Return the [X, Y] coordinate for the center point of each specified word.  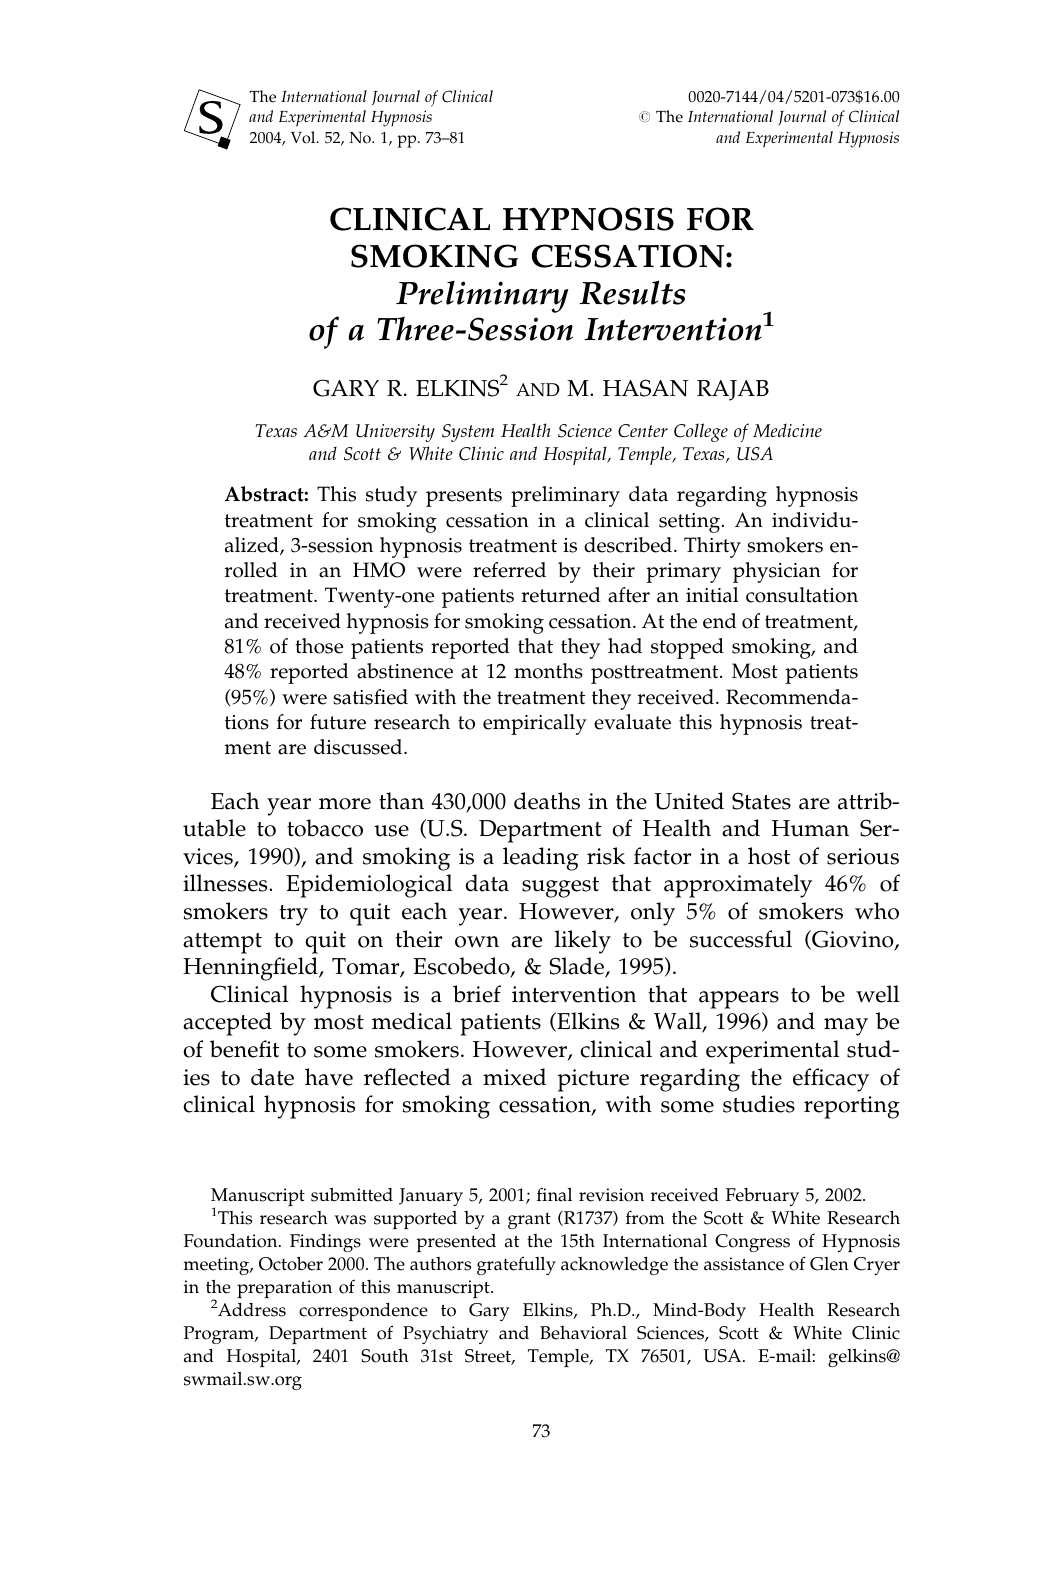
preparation [284, 1289]
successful [741, 939]
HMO [379, 570]
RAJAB [733, 390]
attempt [222, 943]
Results [632, 292]
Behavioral [583, 1333]
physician [777, 572]
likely [583, 942]
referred [509, 570]
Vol [304, 137]
